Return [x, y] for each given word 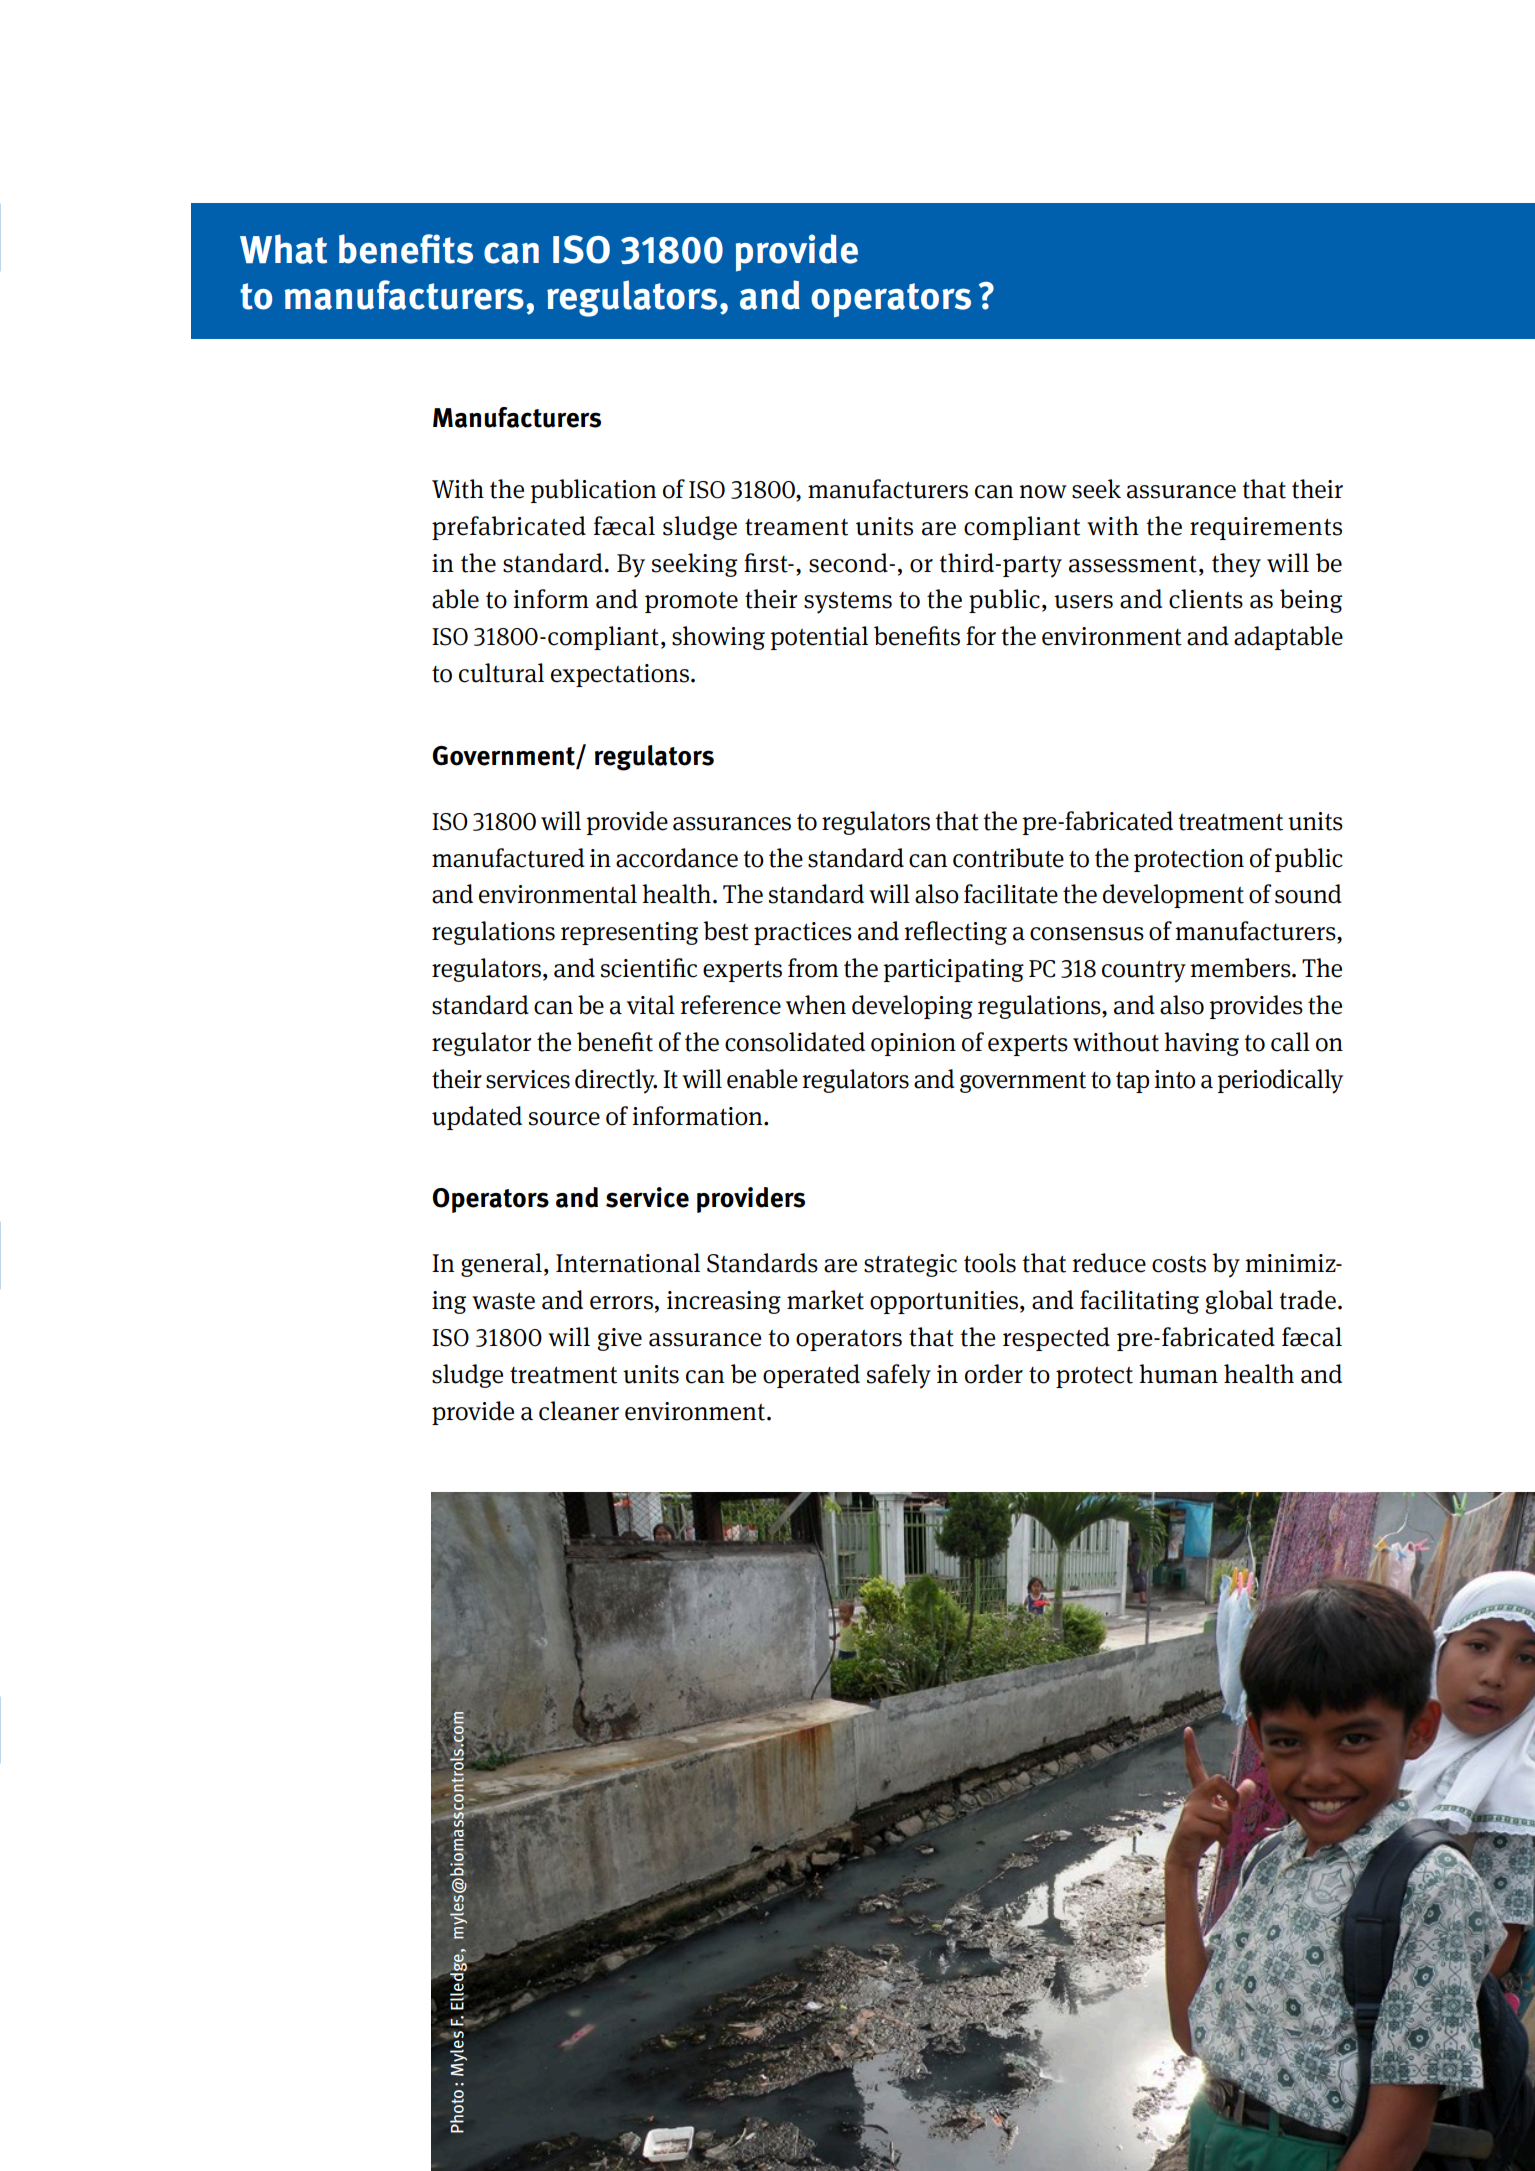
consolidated [795, 1042]
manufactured [508, 858]
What [283, 249]
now [1043, 492]
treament [796, 527]
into [1174, 1079]
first [767, 563]
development [1173, 896]
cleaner [579, 1411]
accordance [677, 858]
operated [811, 1376]
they [1236, 565]
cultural [501, 673]
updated [477, 1118]
